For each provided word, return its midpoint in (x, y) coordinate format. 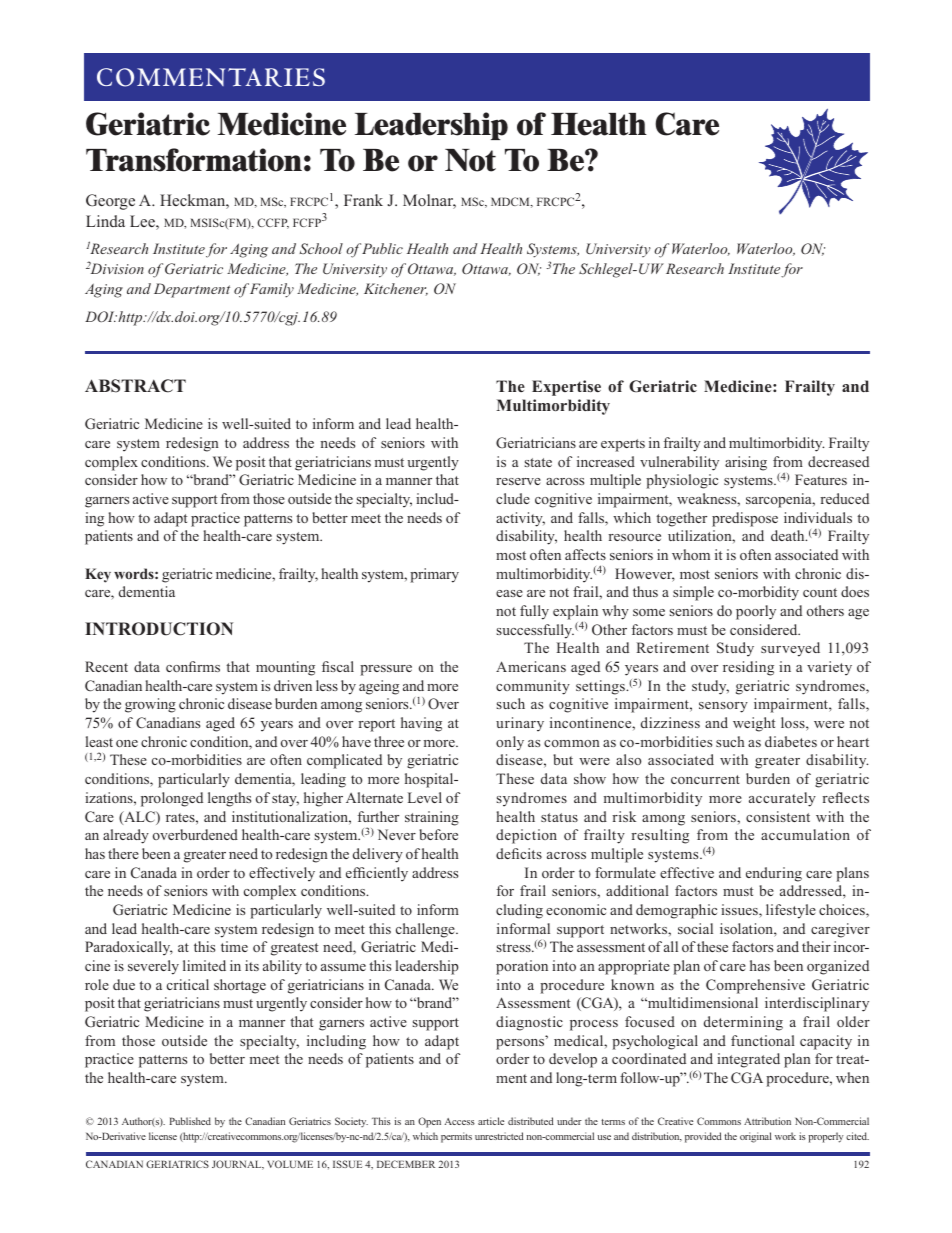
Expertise (566, 388)
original (756, 1137)
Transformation (194, 160)
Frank (363, 200)
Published (190, 1121)
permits (456, 1137)
